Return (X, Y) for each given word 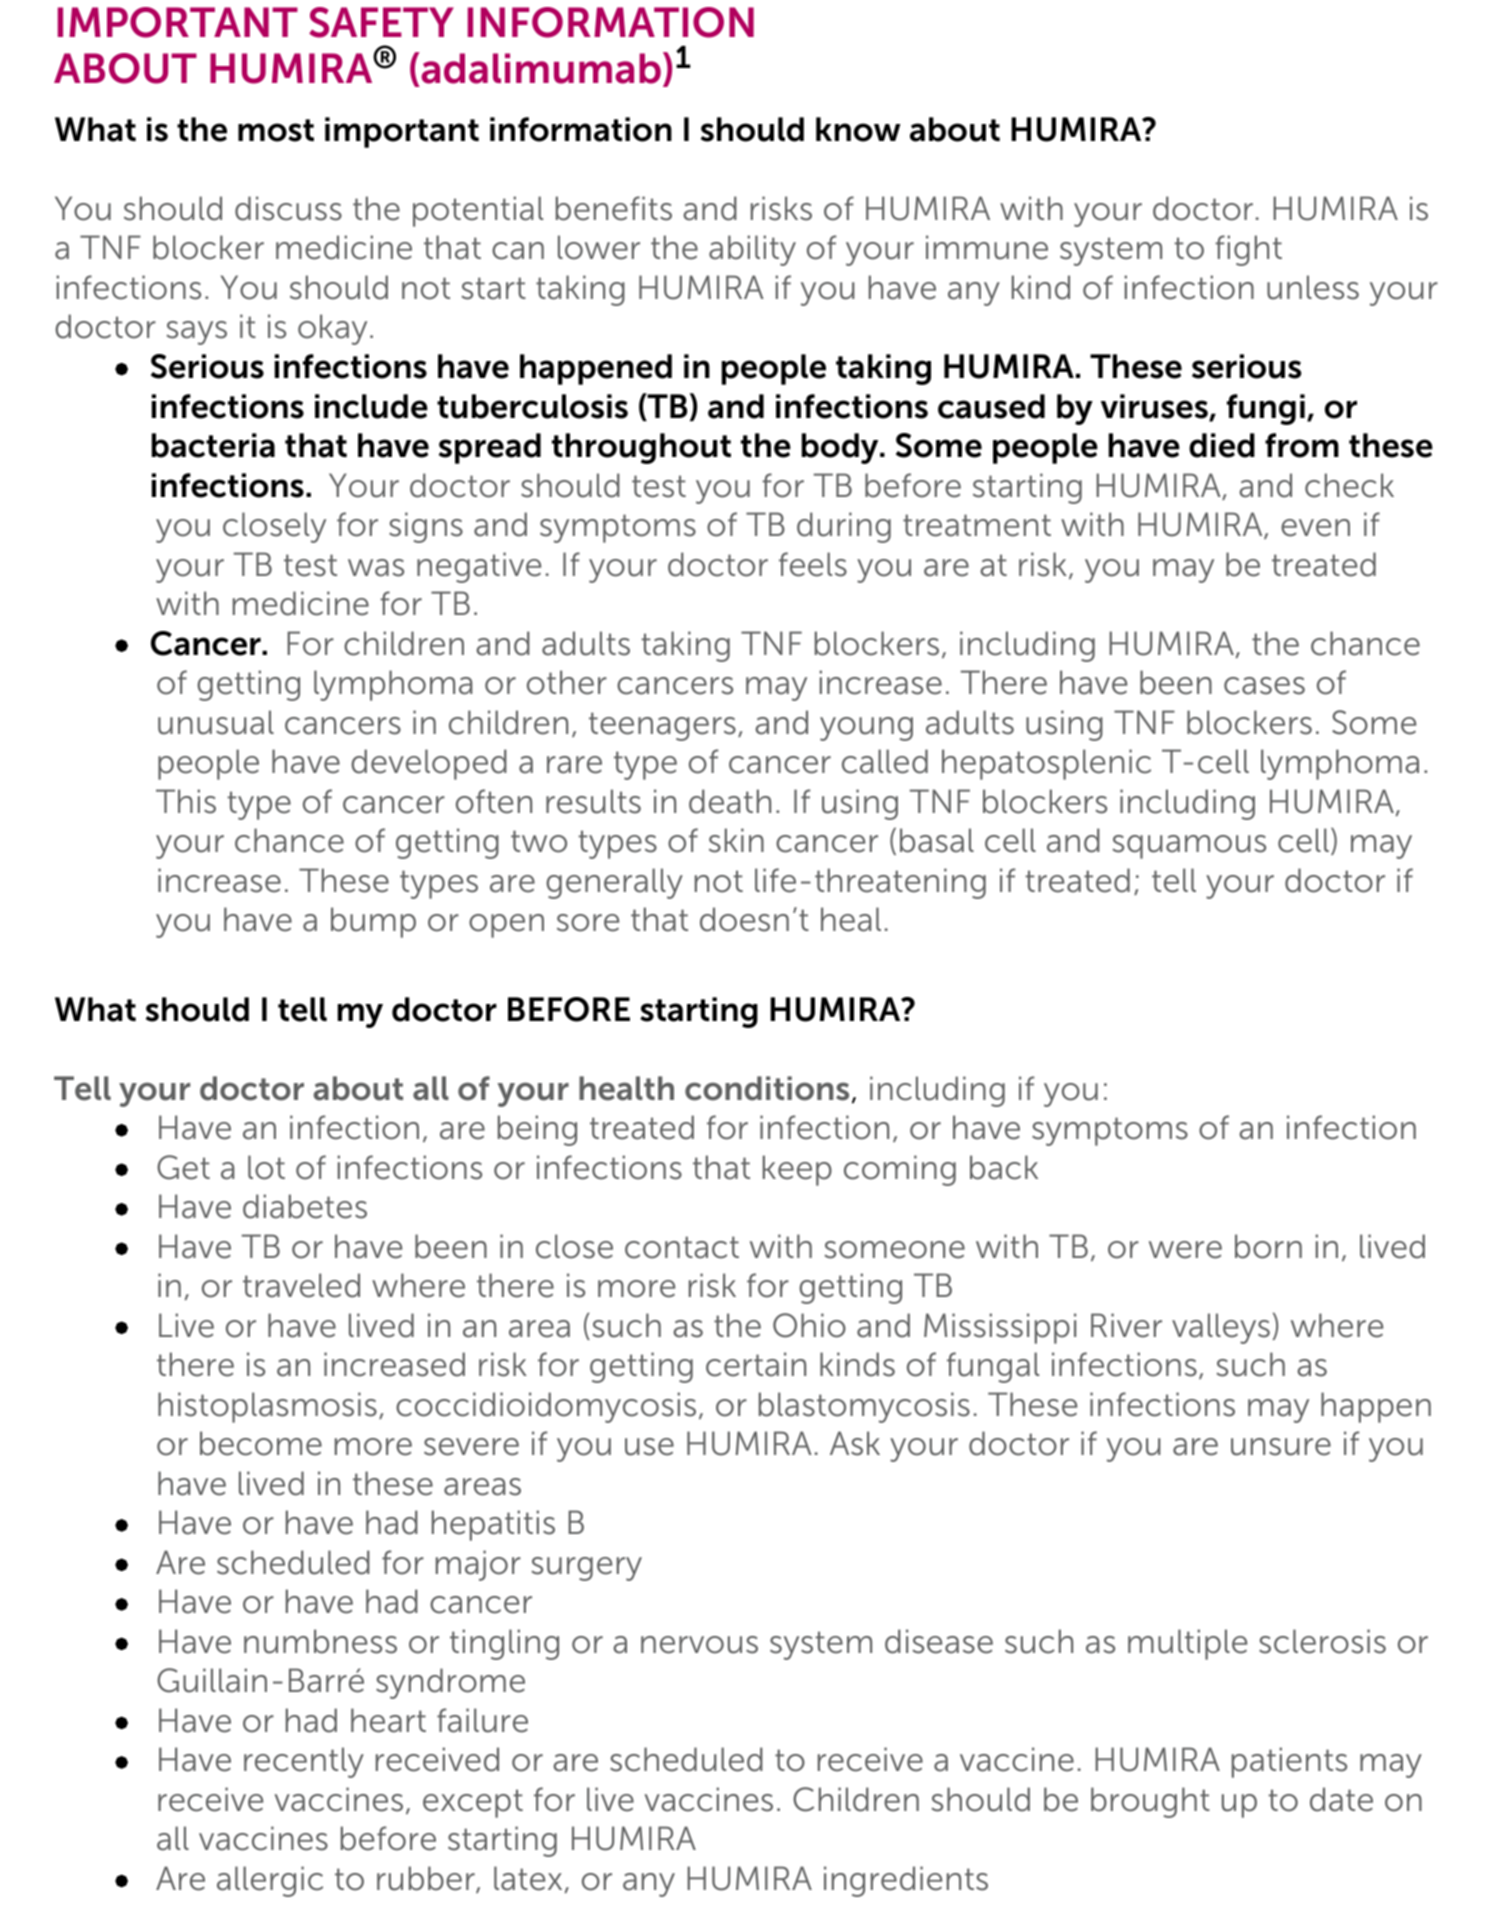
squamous (1189, 847)
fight (1248, 250)
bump (373, 922)
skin (736, 840)
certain (756, 1364)
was (376, 568)
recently (304, 1762)
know (858, 129)
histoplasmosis (267, 1407)
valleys (1221, 1328)
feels (813, 564)
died (1222, 445)
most (276, 130)
